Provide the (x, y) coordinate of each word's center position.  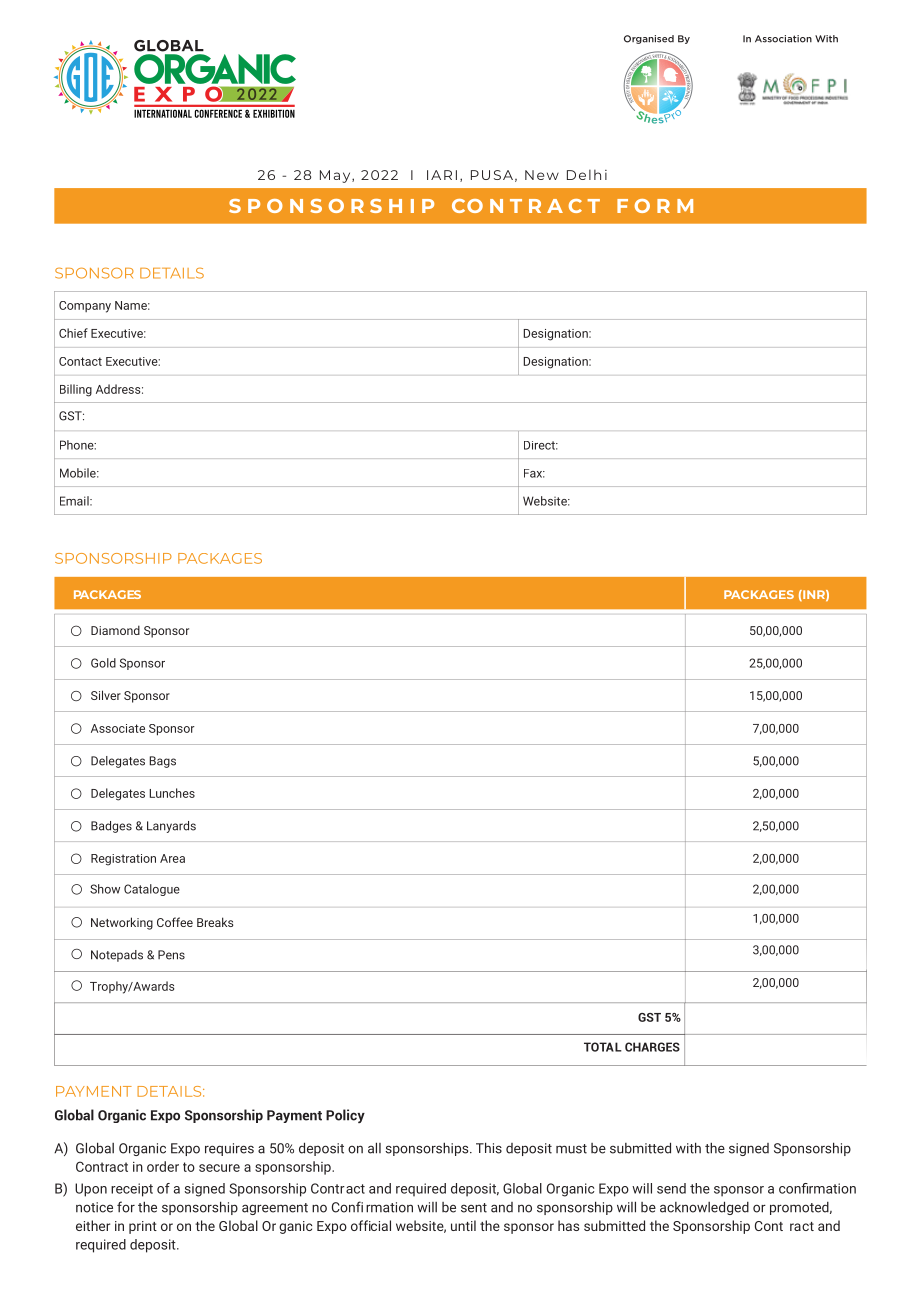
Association (783, 39)
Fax (534, 473)
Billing (76, 390)
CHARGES (652, 1047)
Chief (73, 333)
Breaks (215, 922)
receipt (132, 1190)
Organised (649, 39)
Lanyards (171, 827)
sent (474, 1208)
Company (85, 307)
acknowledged (704, 1208)
